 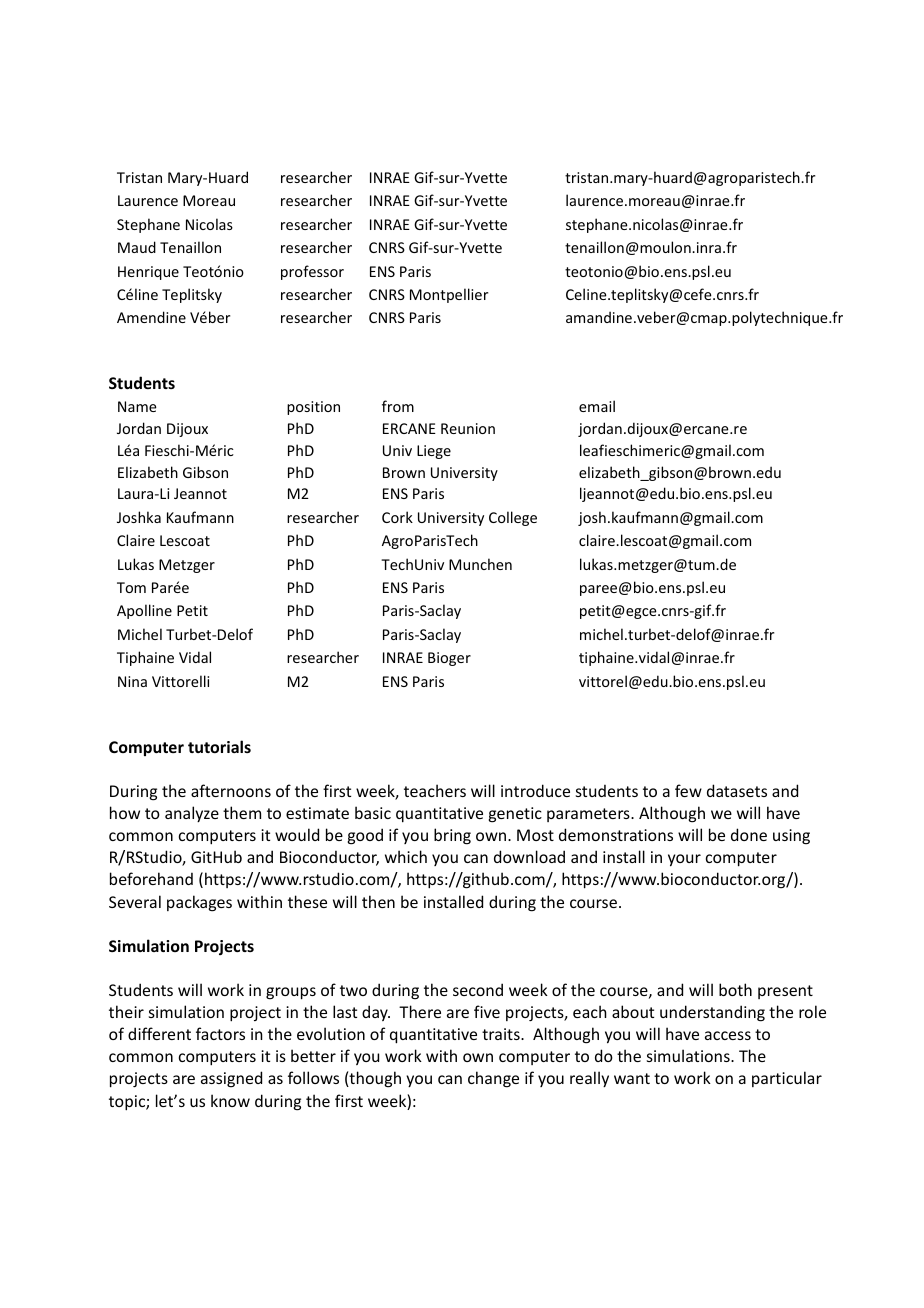 What do you see at coordinates (378, 901) in the screenshot?
I see `then` at bounding box center [378, 901].
